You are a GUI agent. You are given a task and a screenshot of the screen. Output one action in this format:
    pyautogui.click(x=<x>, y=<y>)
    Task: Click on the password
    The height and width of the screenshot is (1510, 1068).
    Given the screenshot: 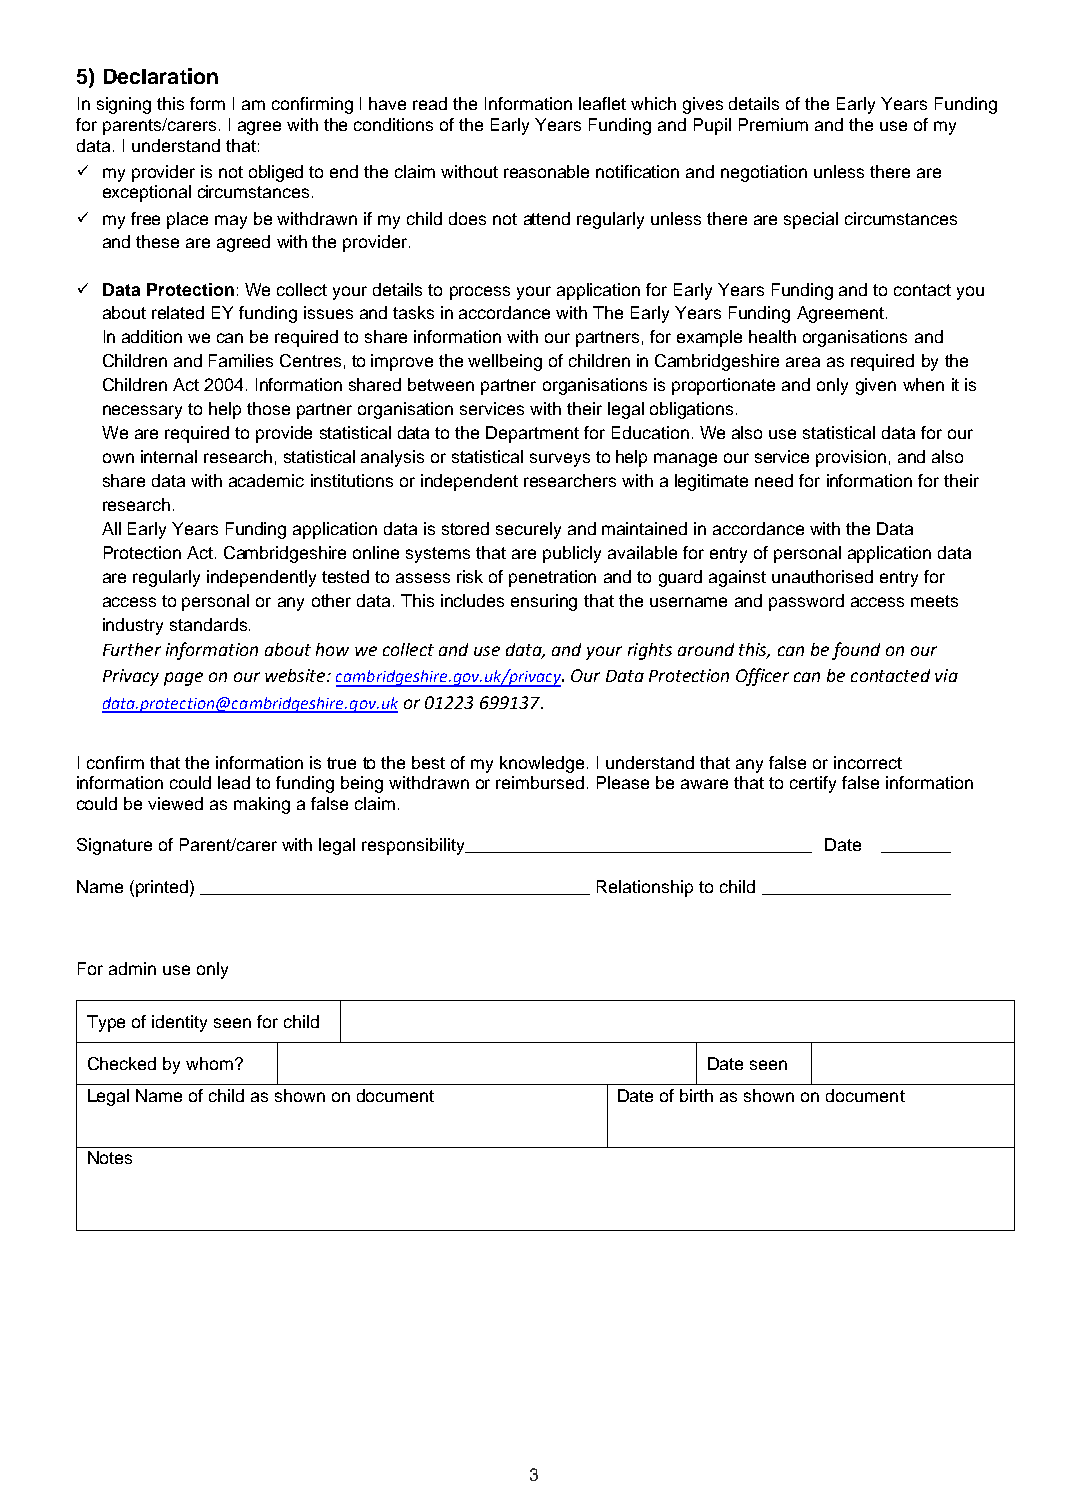 What is the action you would take?
    pyautogui.click(x=806, y=602)
